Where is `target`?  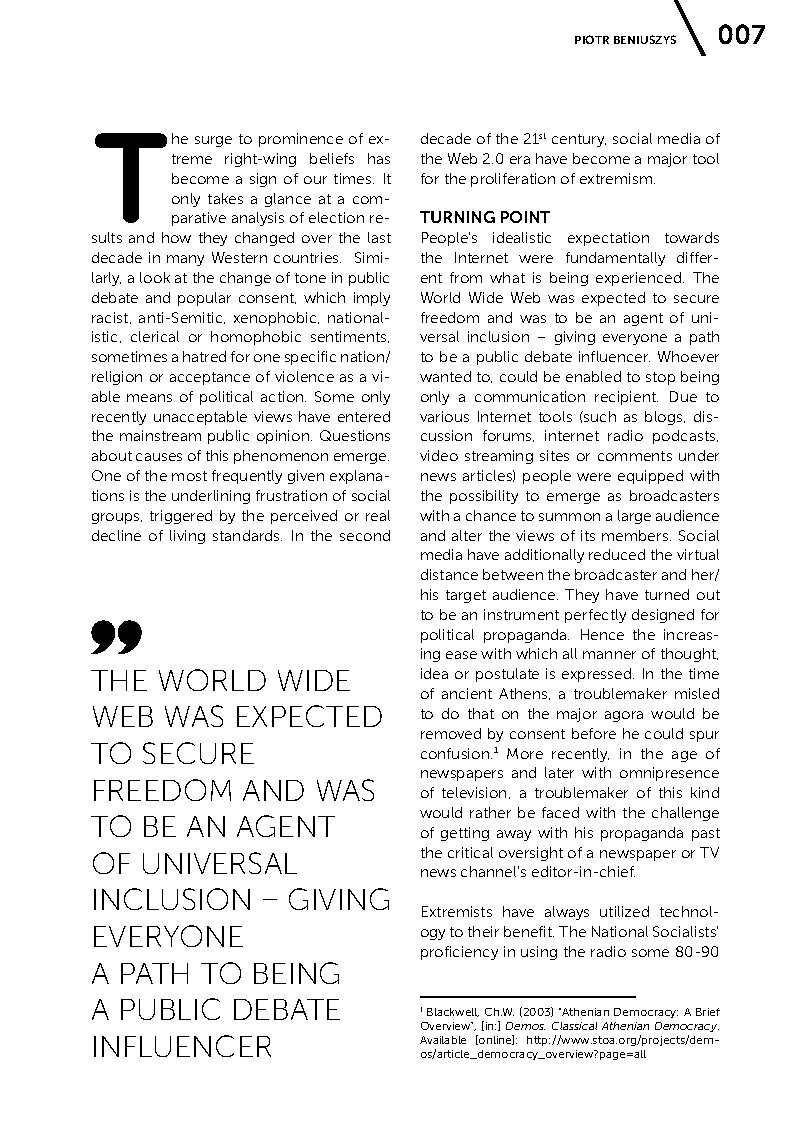
target is located at coordinates (466, 596).
